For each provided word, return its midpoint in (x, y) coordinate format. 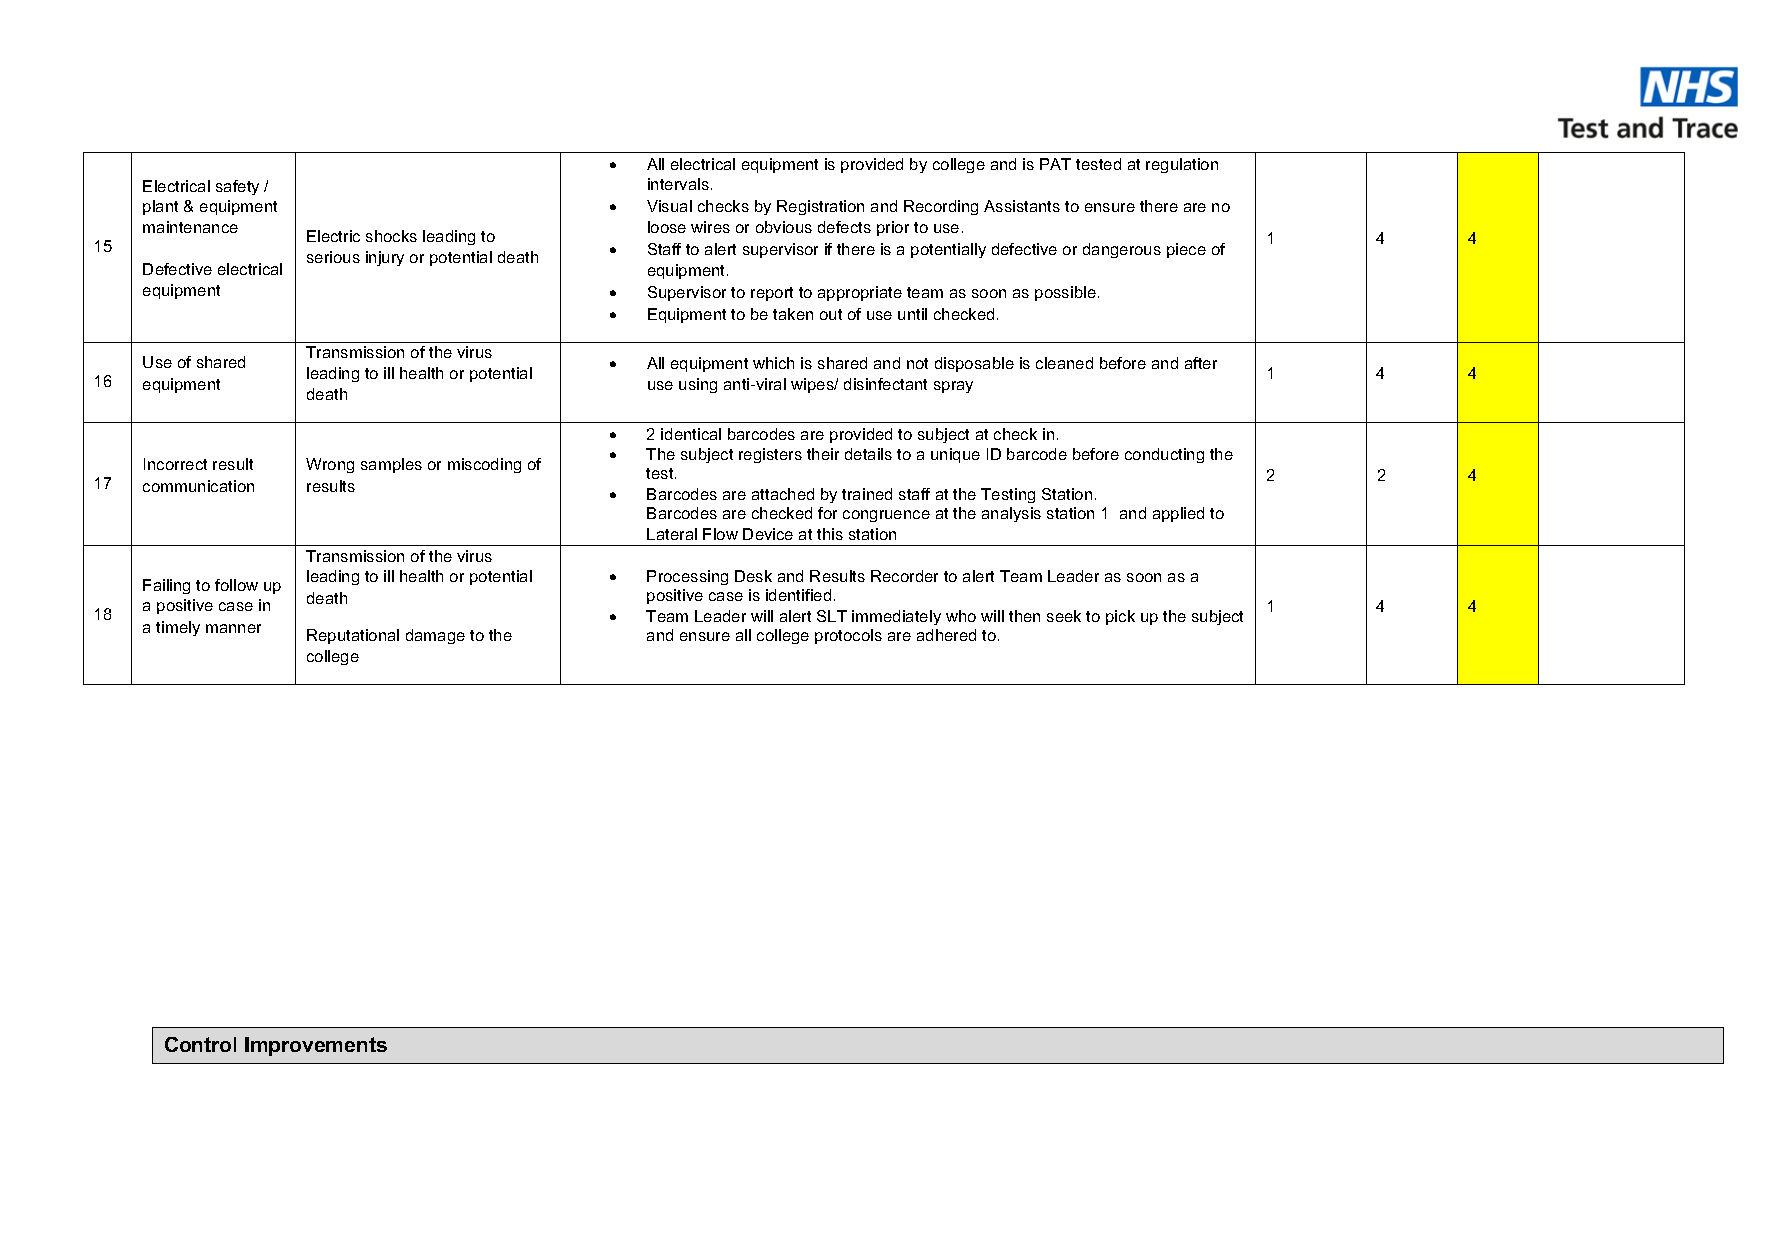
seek (1064, 616)
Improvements (316, 1046)
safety (237, 187)
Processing (687, 577)
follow (236, 585)
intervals (678, 184)
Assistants (1022, 206)
